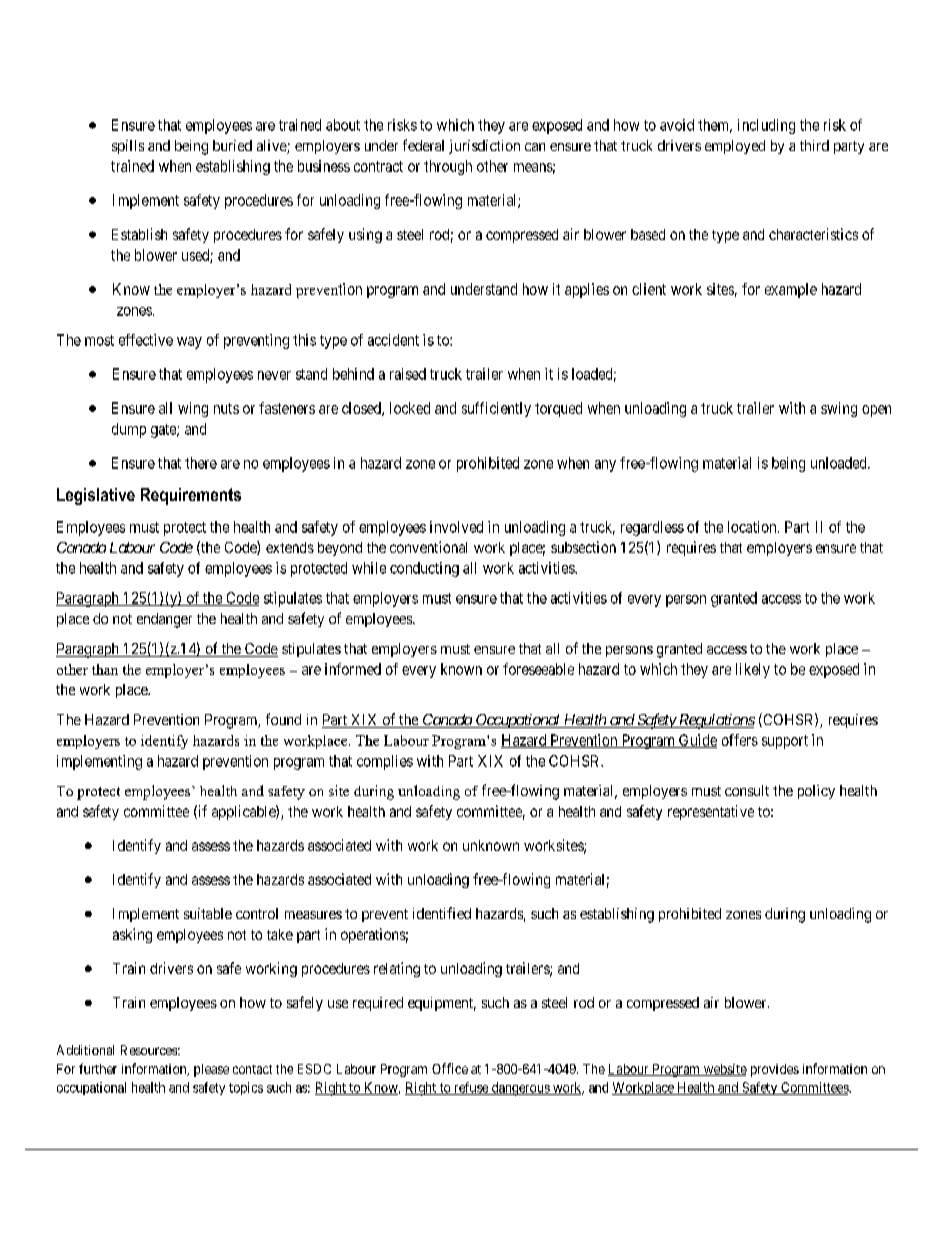 The height and width of the document is (1233, 952). I want to click on open, so click(876, 411).
